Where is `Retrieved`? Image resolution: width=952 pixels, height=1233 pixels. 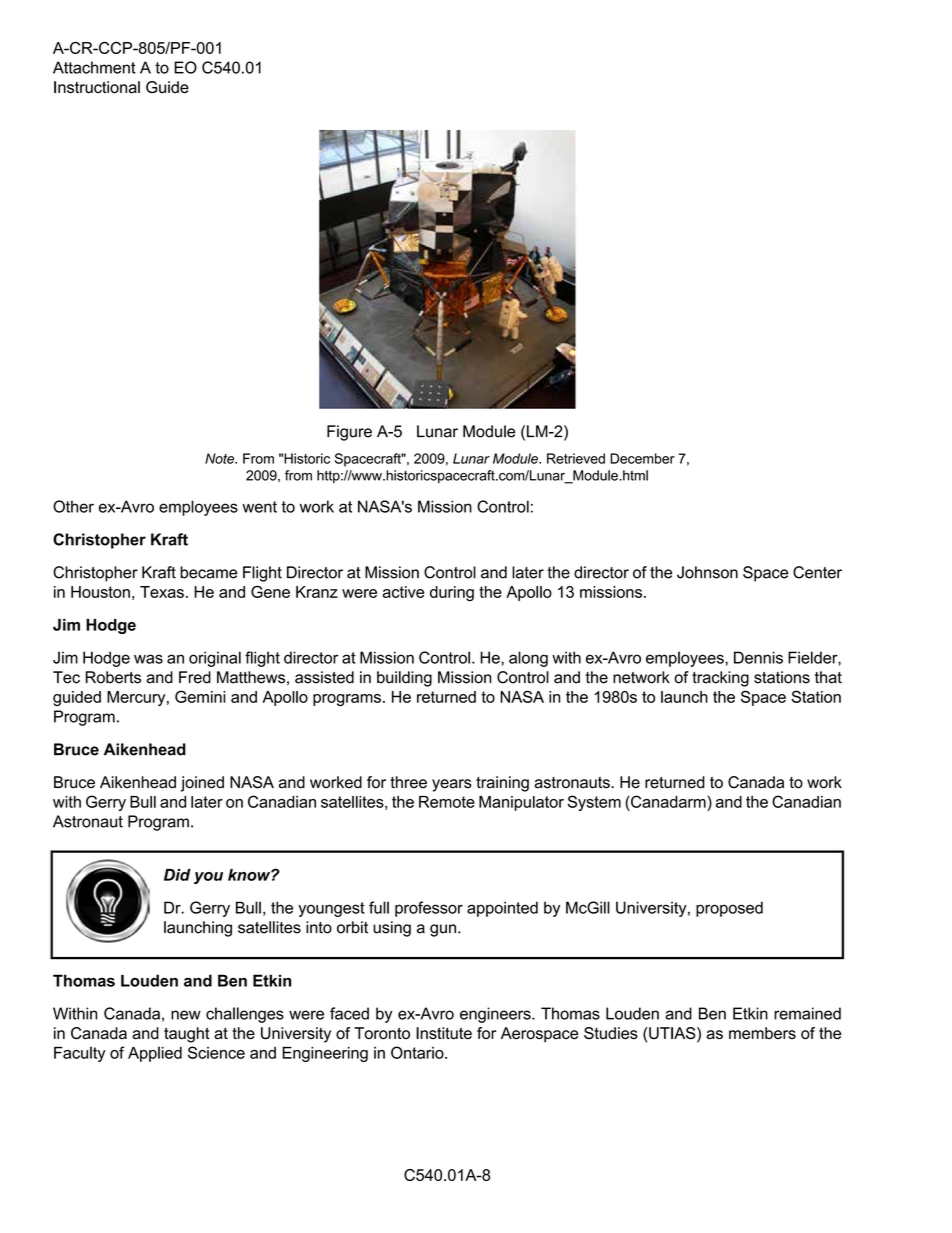
Retrieved is located at coordinates (576, 458).
